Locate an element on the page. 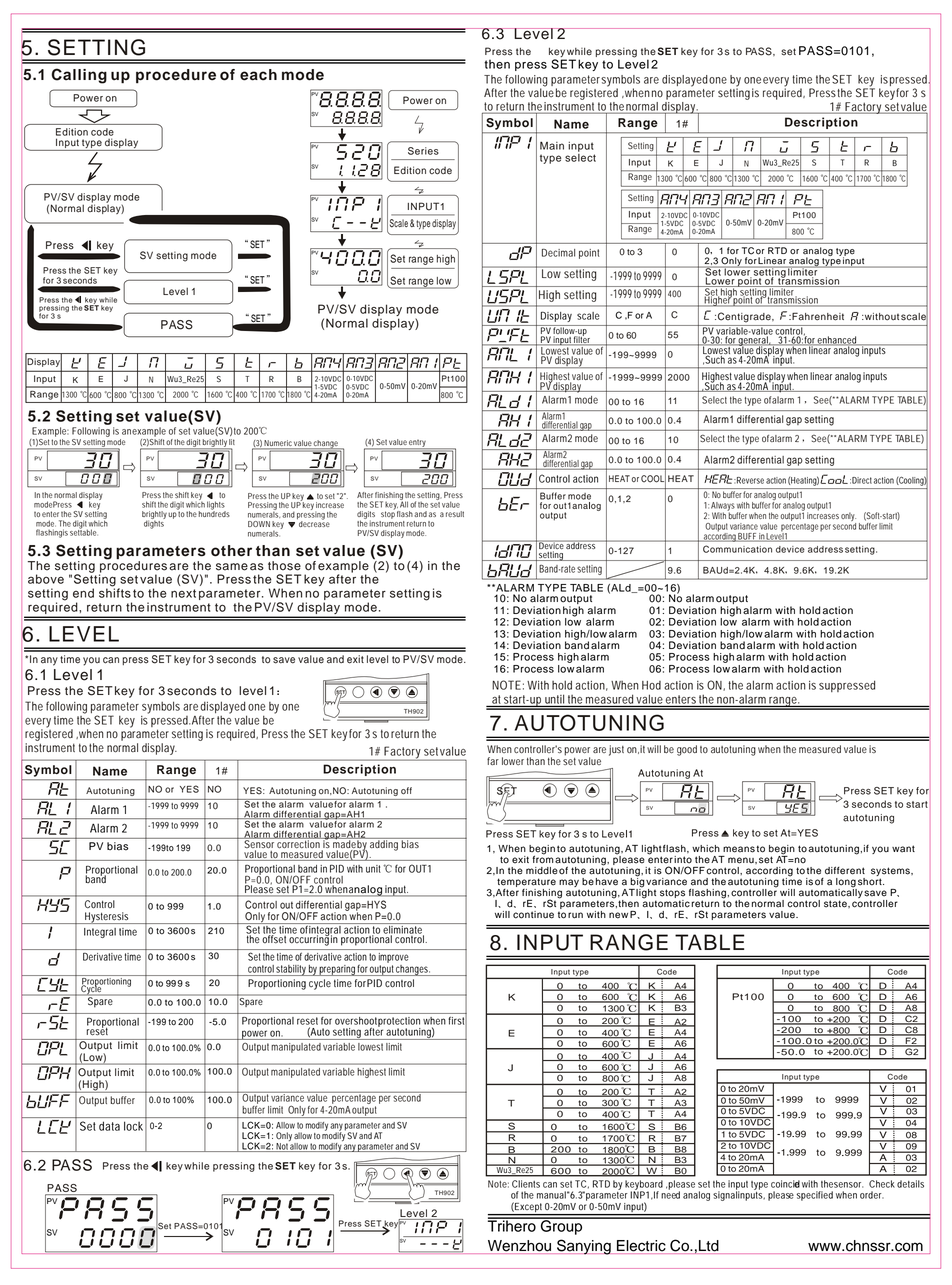  data is located at coordinates (109, 1126).
